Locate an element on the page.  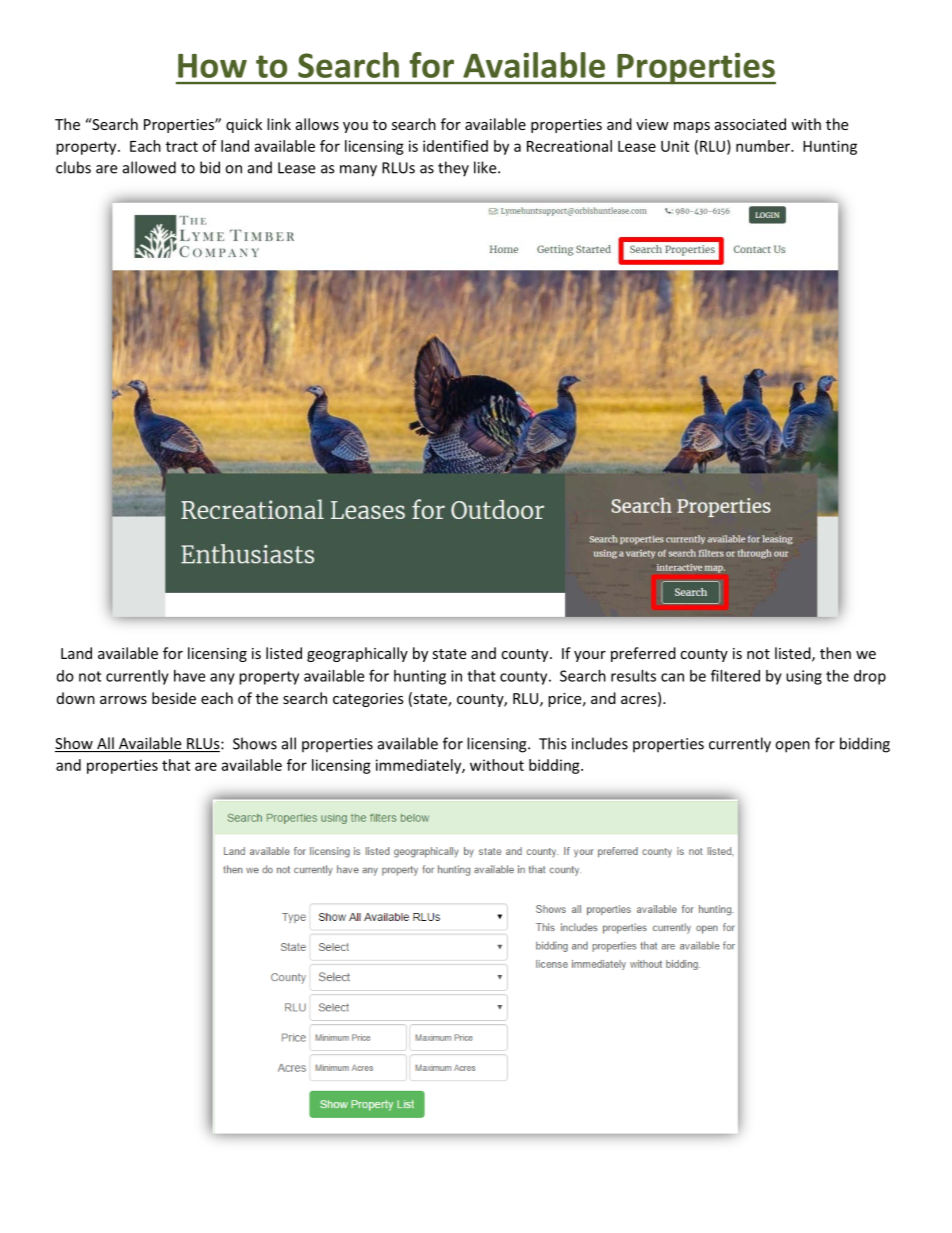
tract is located at coordinates (182, 146).
